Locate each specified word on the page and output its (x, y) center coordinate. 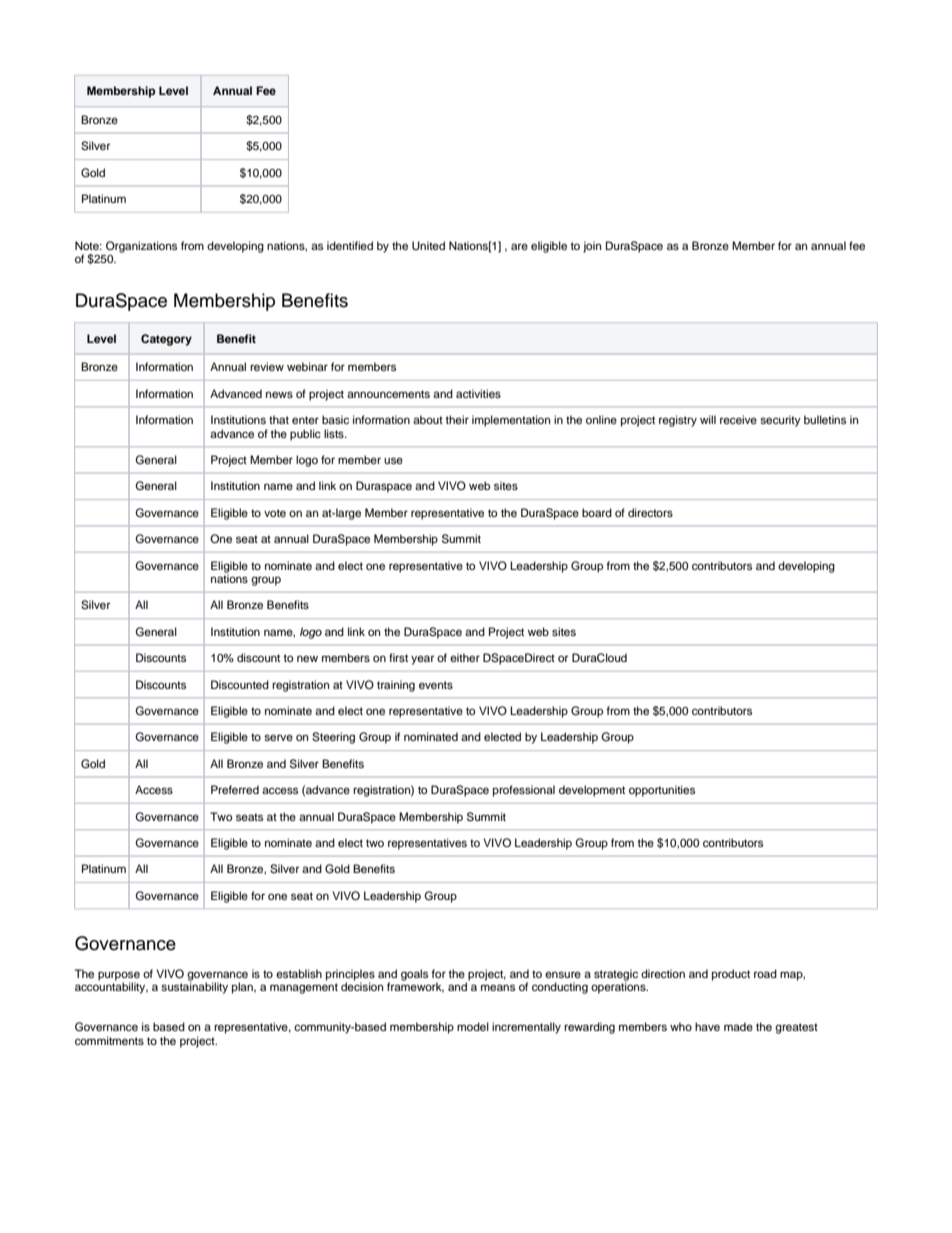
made (738, 1026)
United (428, 246)
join (592, 247)
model (473, 1026)
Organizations (141, 247)
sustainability (194, 987)
